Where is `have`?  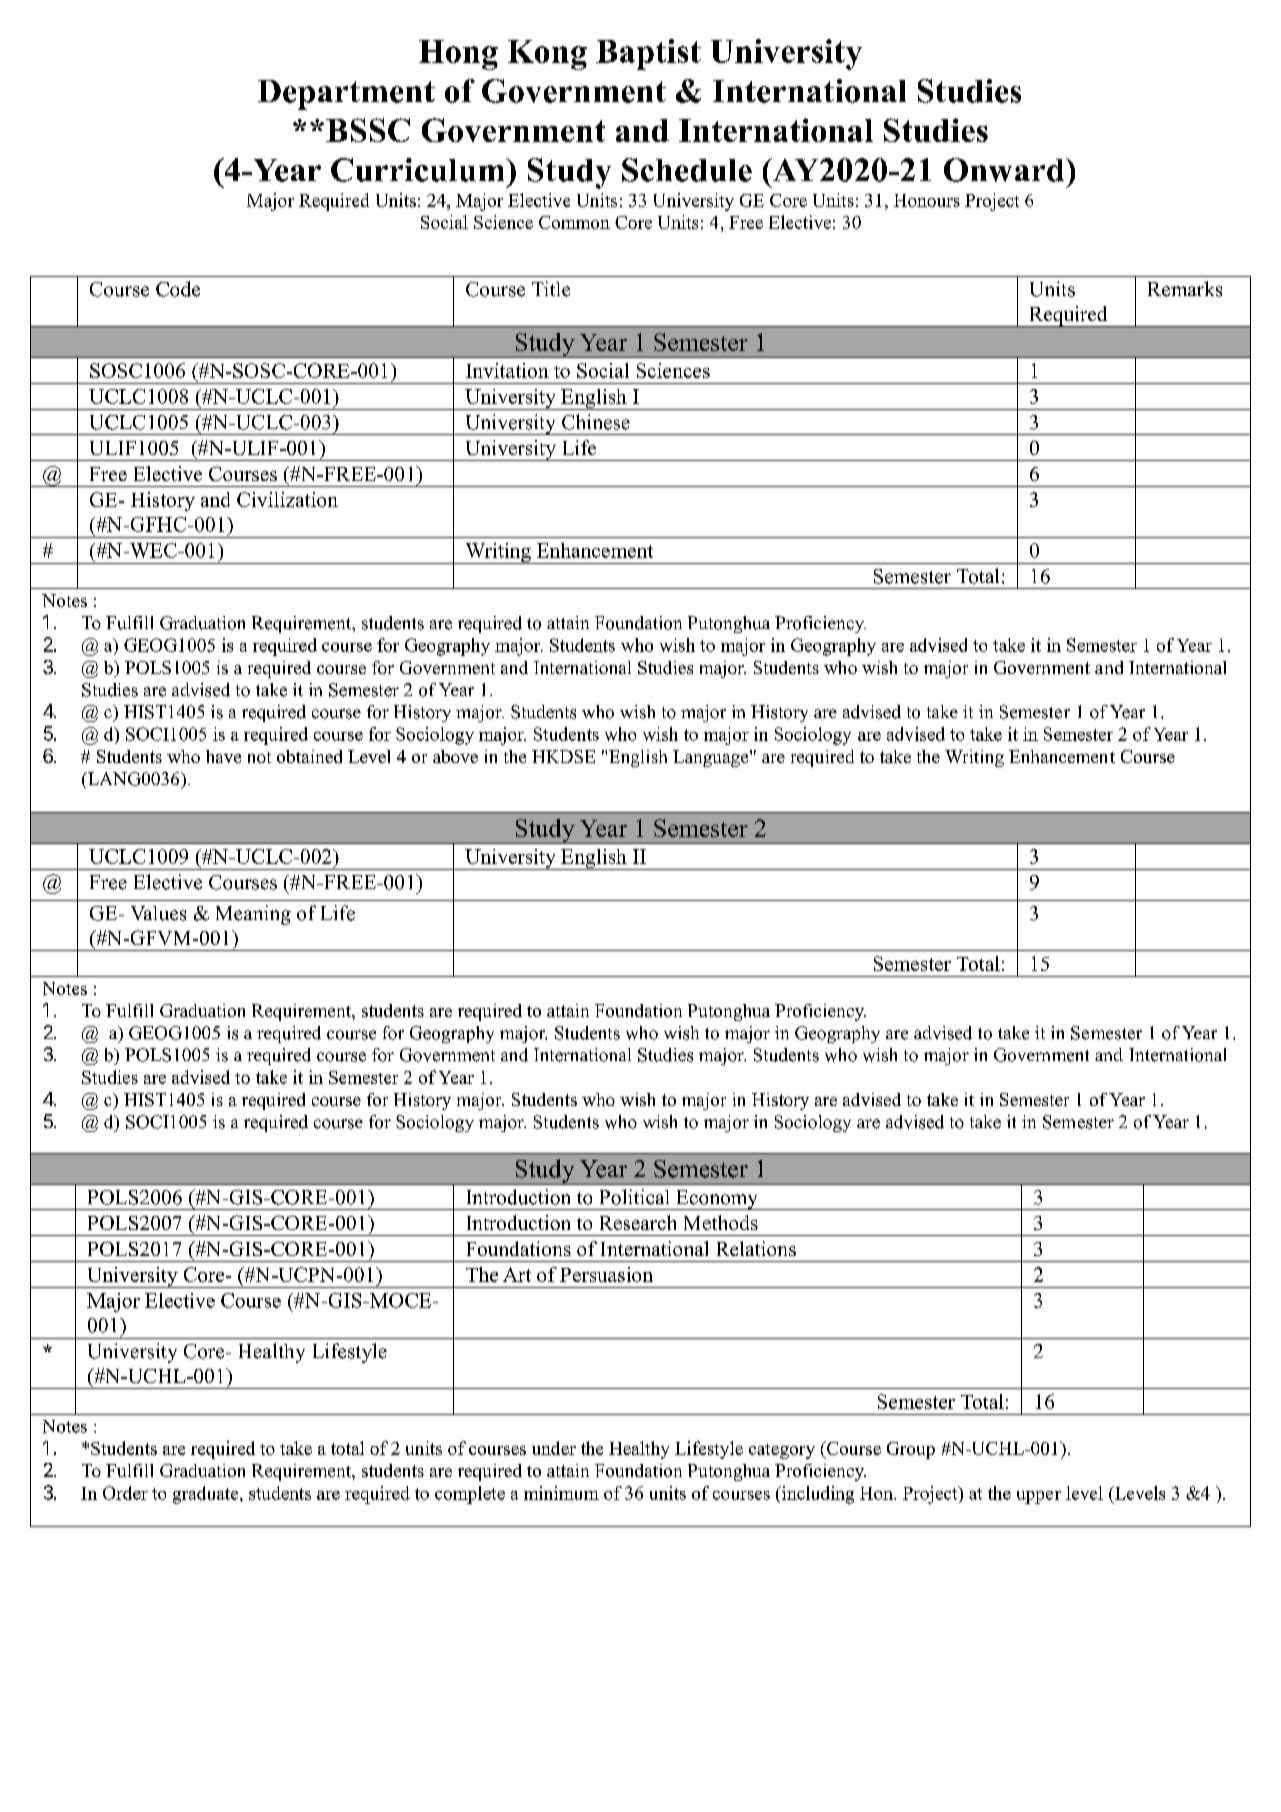
have is located at coordinates (223, 756).
